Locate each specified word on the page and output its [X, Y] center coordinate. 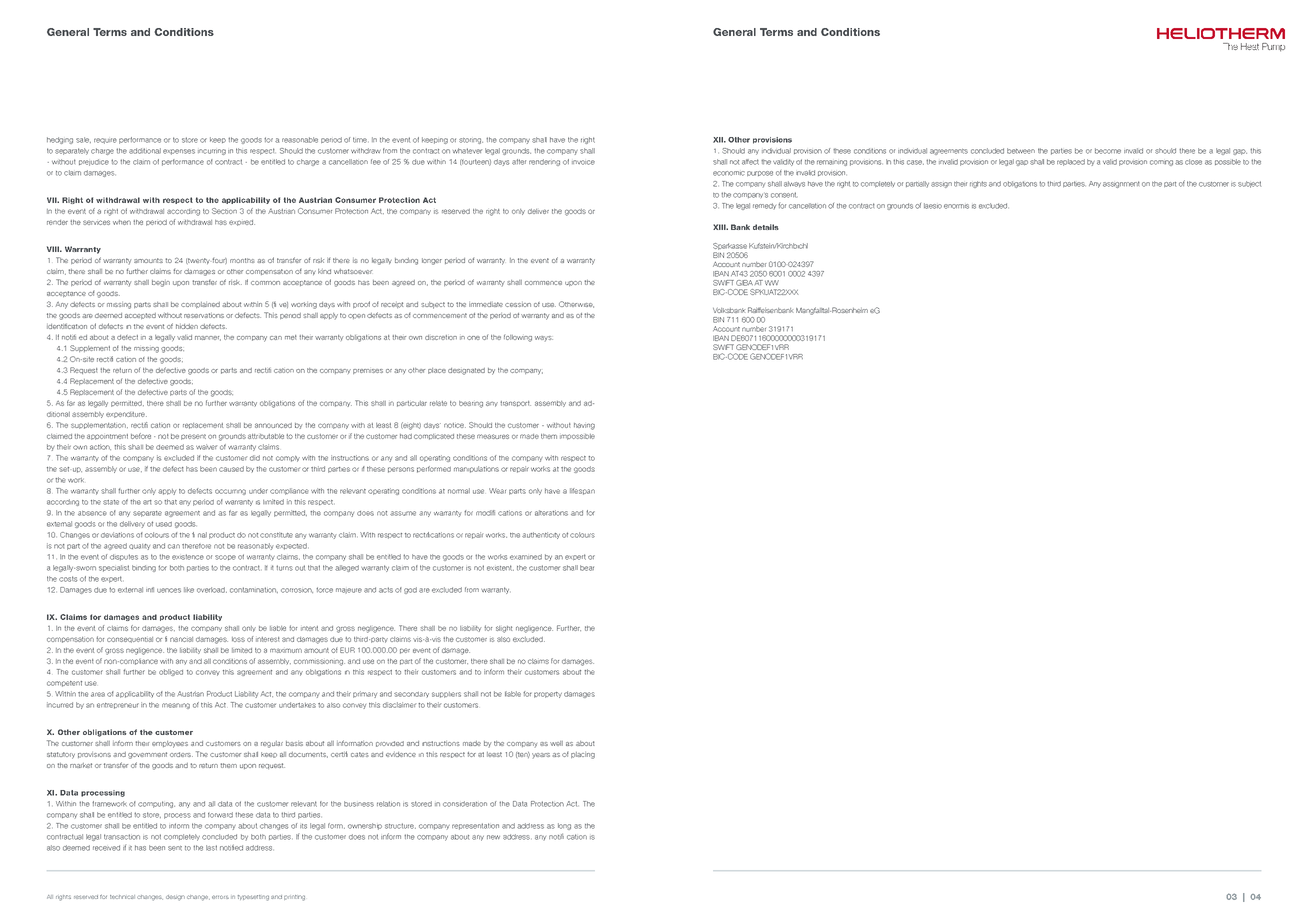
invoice [583, 162]
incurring [212, 152]
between [1021, 151]
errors [220, 897]
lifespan [582, 491]
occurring [230, 492]
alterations [551, 513]
